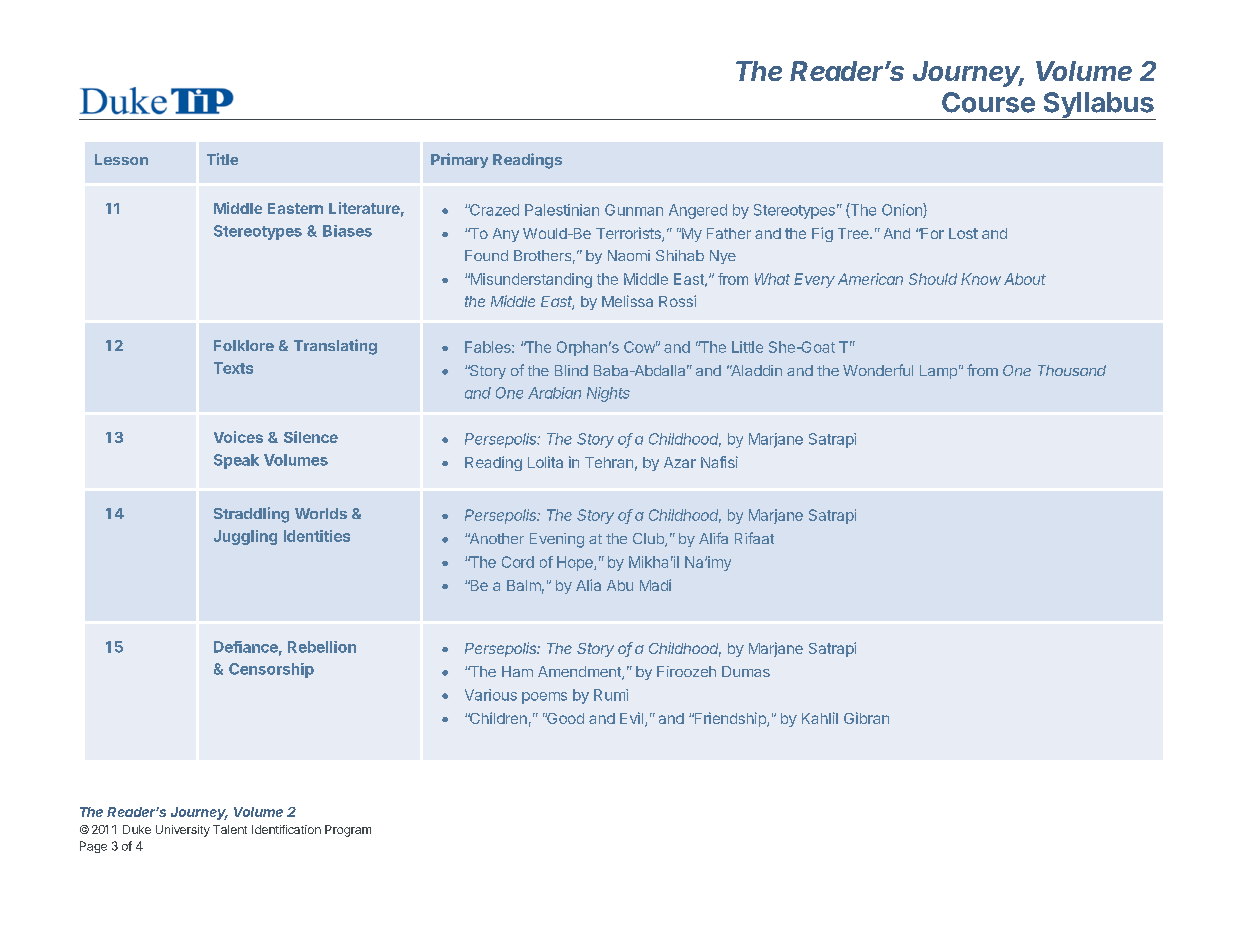  Describe the element at coordinates (459, 160) in the screenshot. I see `Primary` at that location.
